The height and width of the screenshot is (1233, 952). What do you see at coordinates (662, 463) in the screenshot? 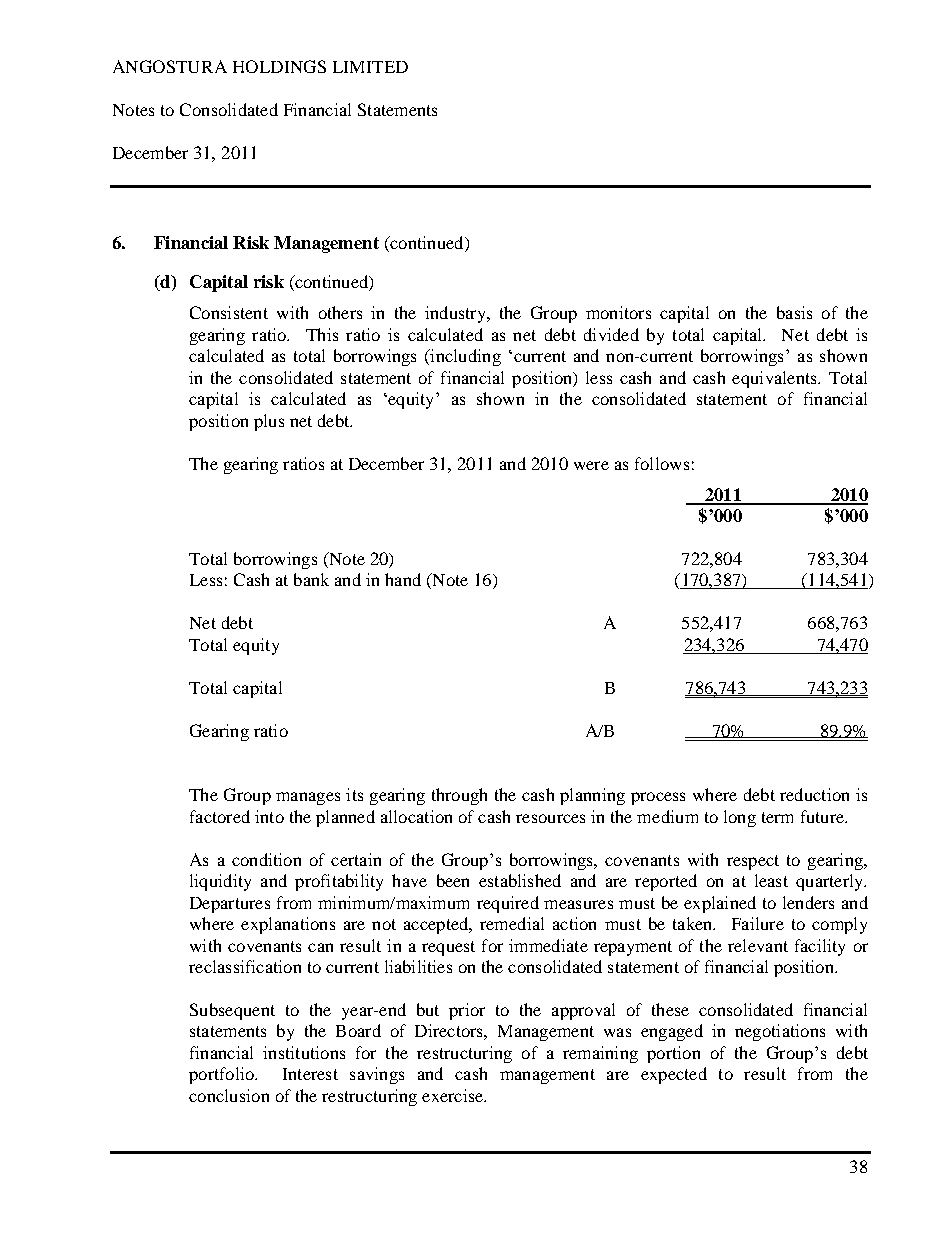
I see `follows` at bounding box center [662, 463].
